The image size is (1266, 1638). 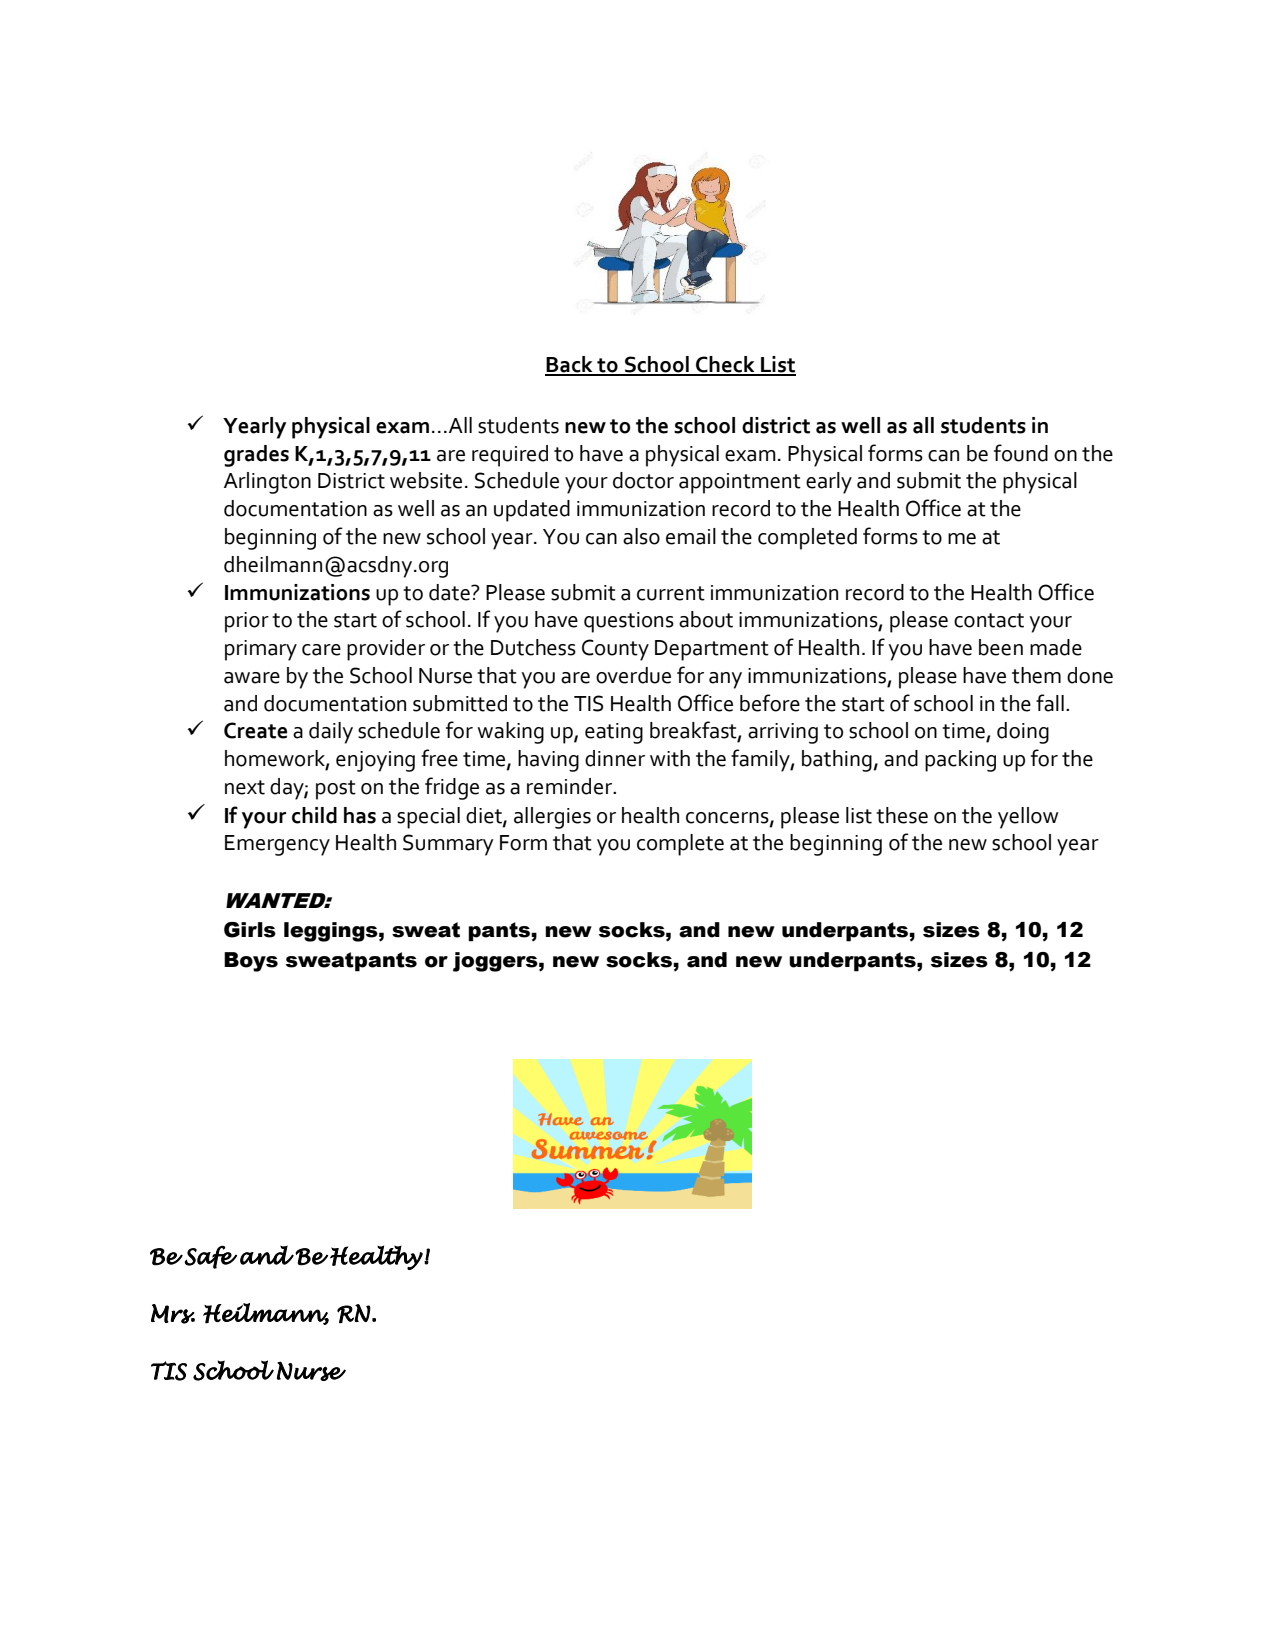 I want to click on Boys, so click(x=251, y=962).
